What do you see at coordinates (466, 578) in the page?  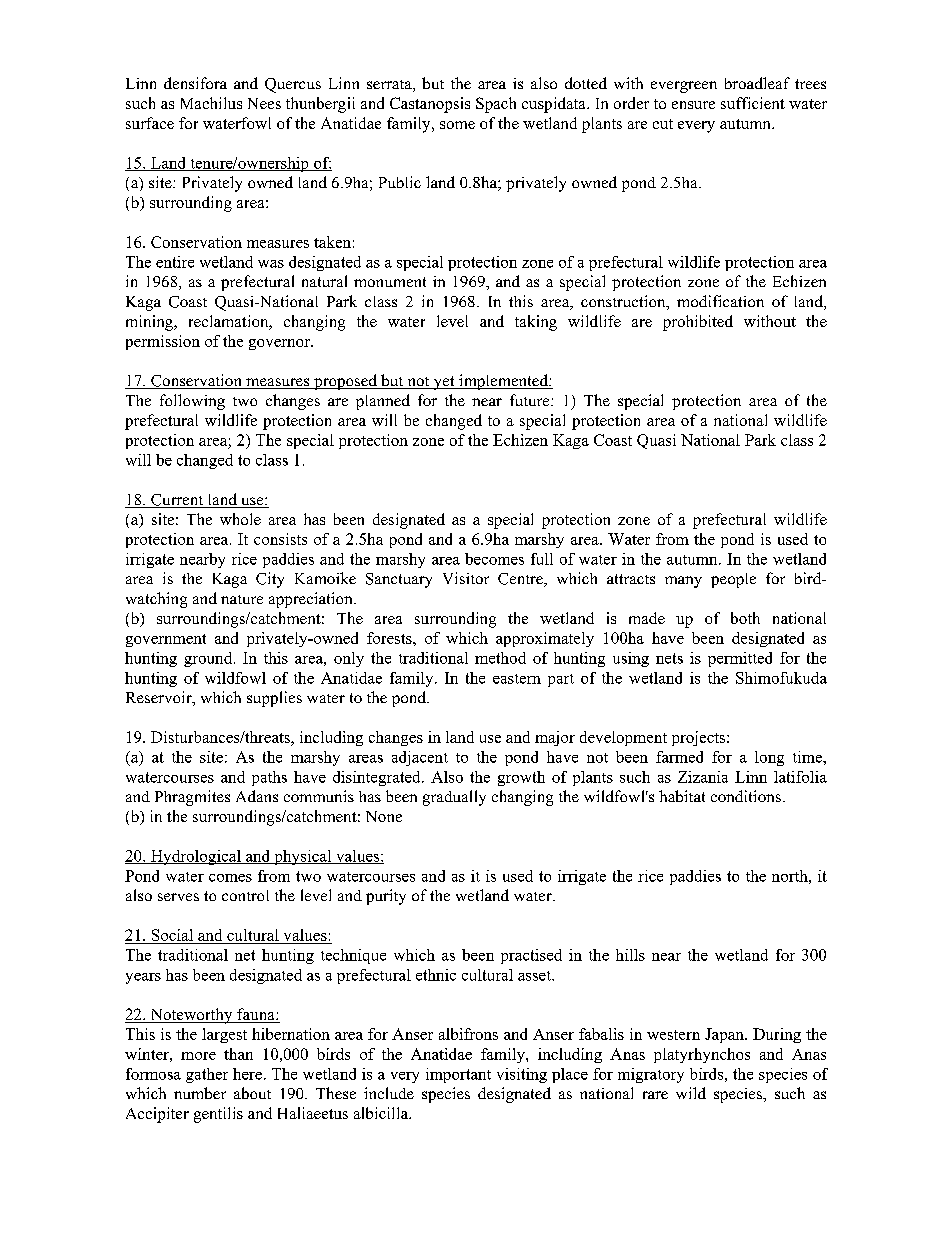 I see `Visitor` at bounding box center [466, 578].
